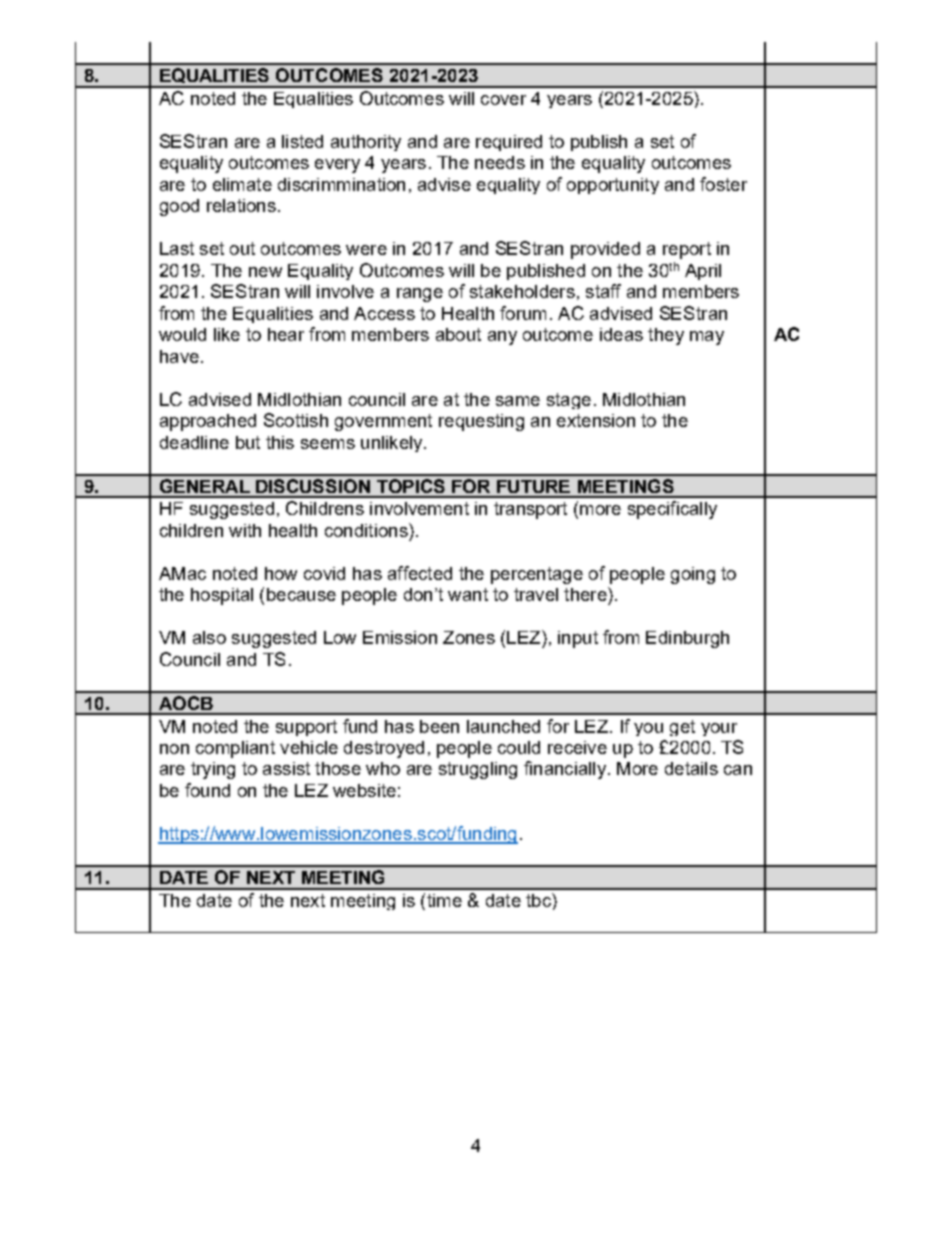 The width and height of the screenshot is (952, 1233). I want to click on listed, so click(302, 141).
